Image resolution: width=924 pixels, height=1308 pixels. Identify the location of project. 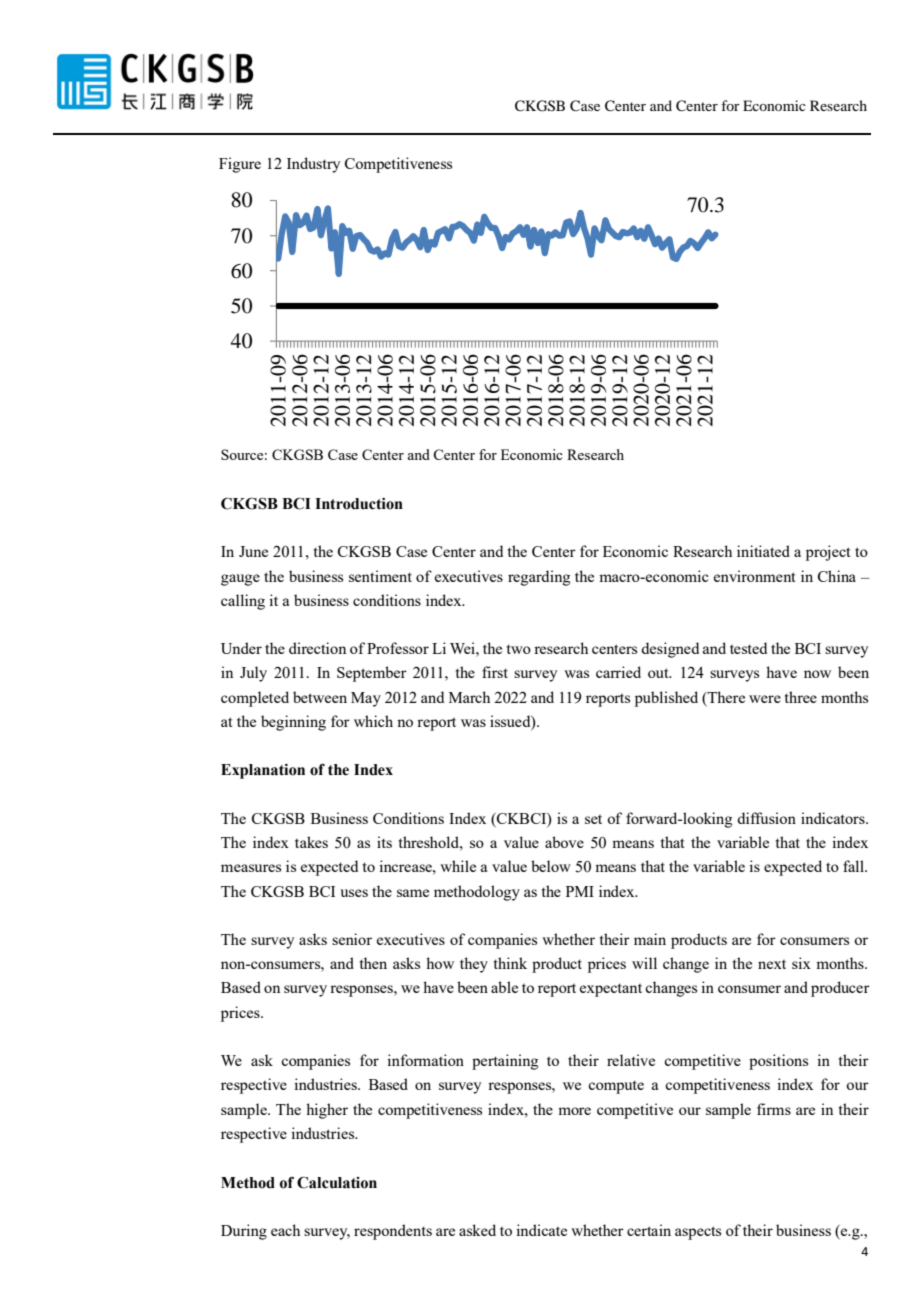
(828, 553).
